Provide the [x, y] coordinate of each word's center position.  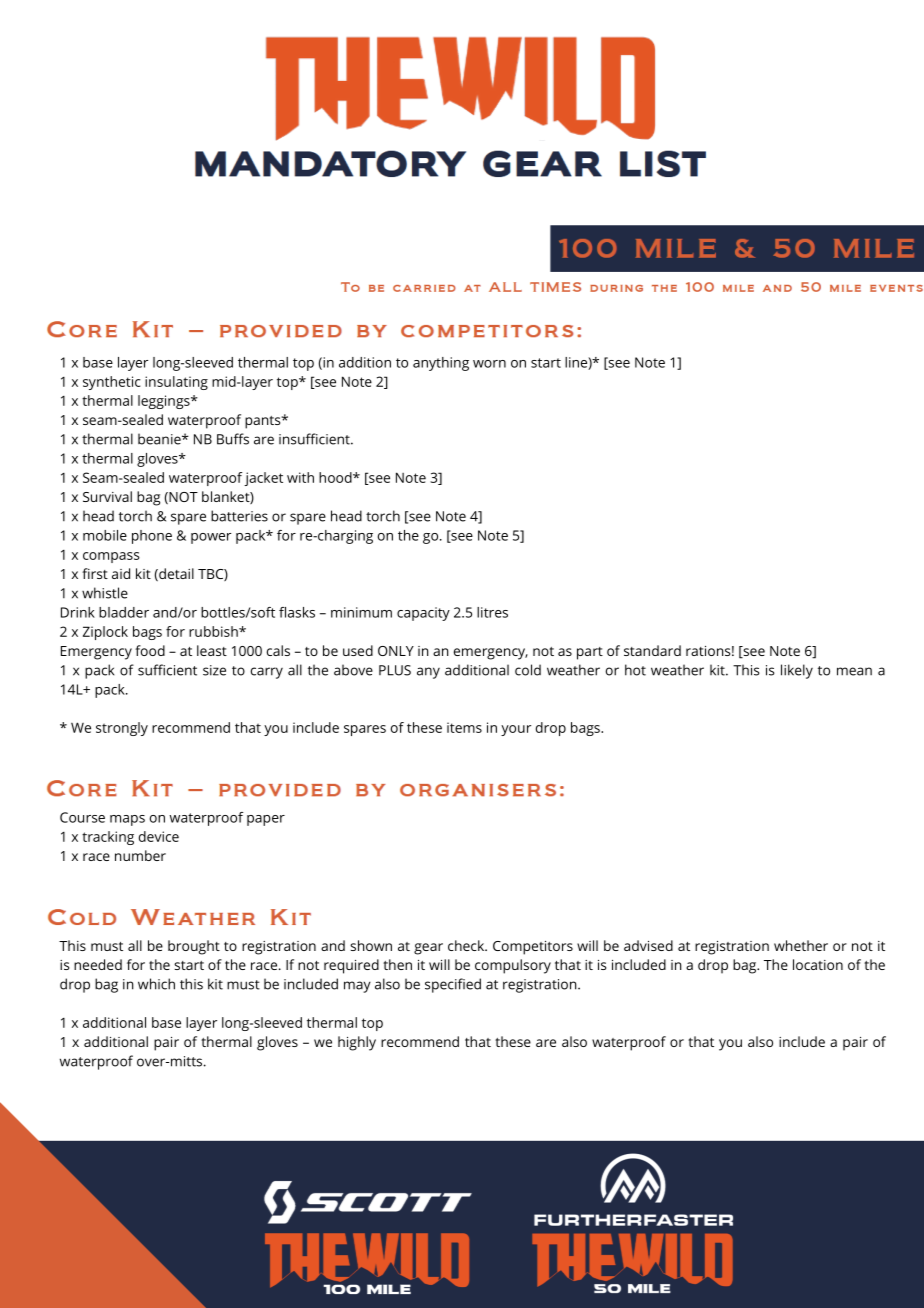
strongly [122, 729]
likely [797, 671]
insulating [176, 383]
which [156, 984]
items [464, 727]
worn [489, 364]
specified [453, 985]
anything [441, 364]
